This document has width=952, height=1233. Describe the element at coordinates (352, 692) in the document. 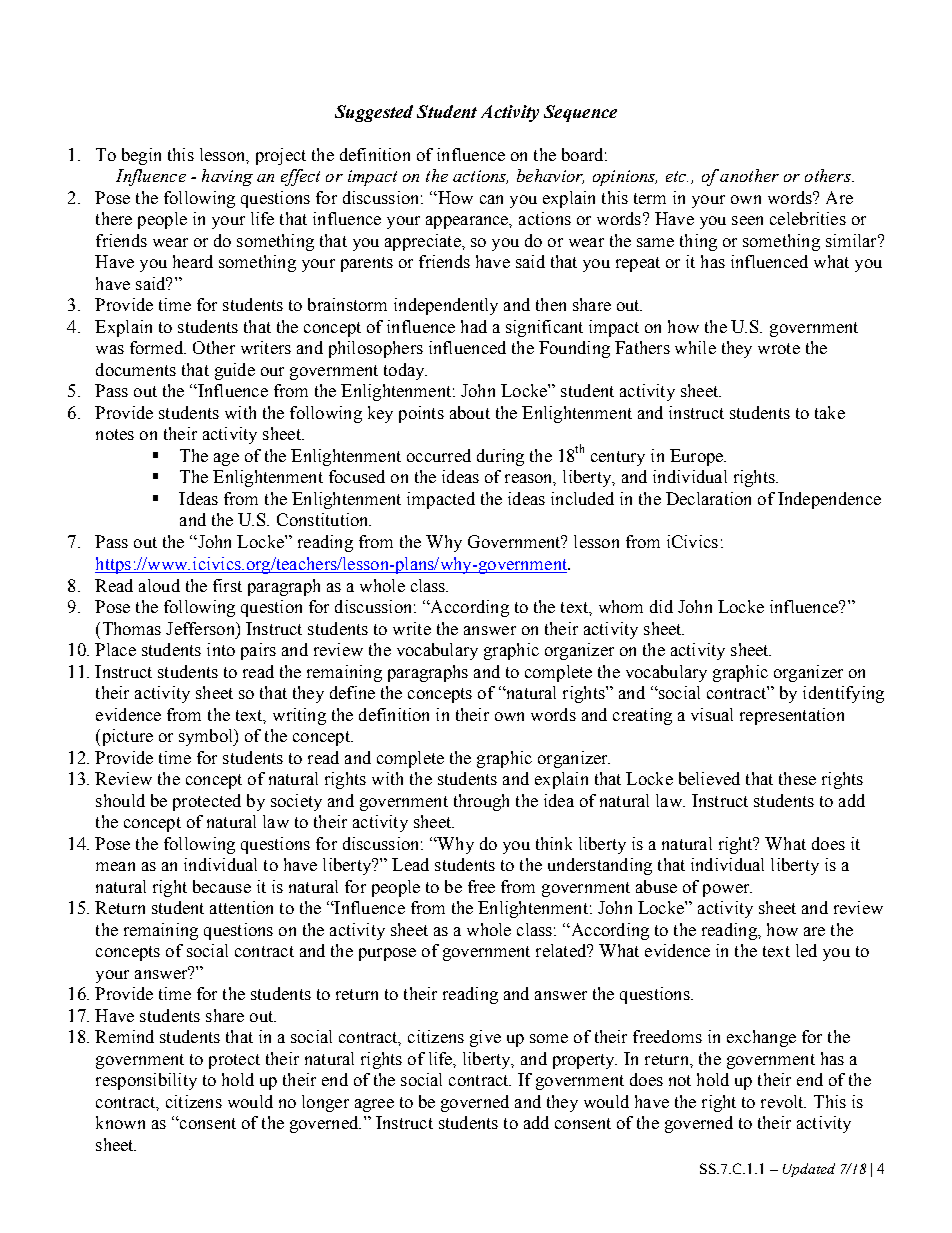

I see `define` at that location.
